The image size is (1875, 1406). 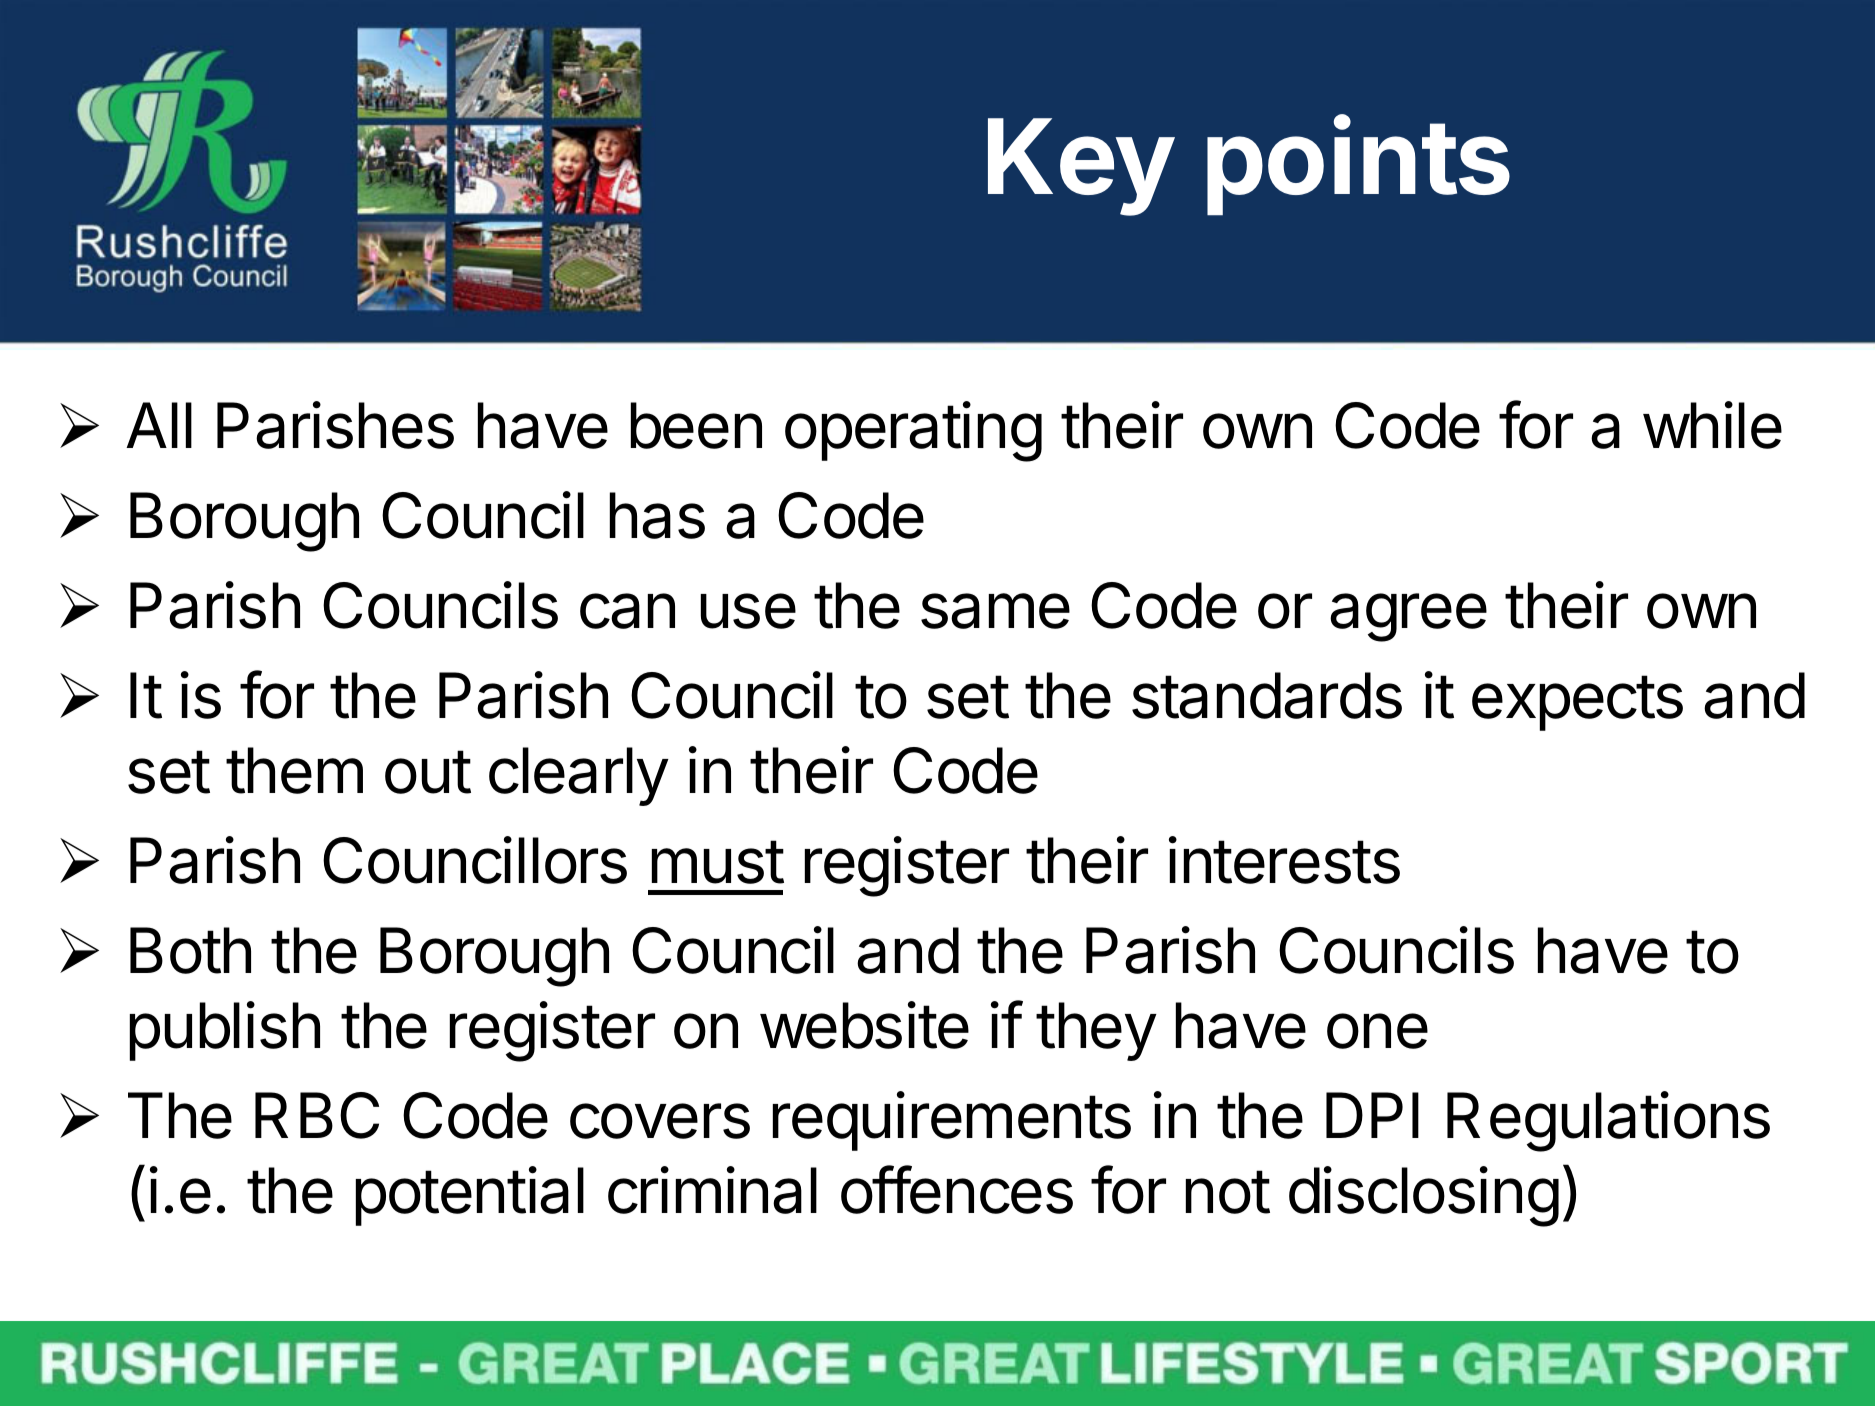 What do you see at coordinates (190, 950) in the image?
I see `Both` at bounding box center [190, 950].
